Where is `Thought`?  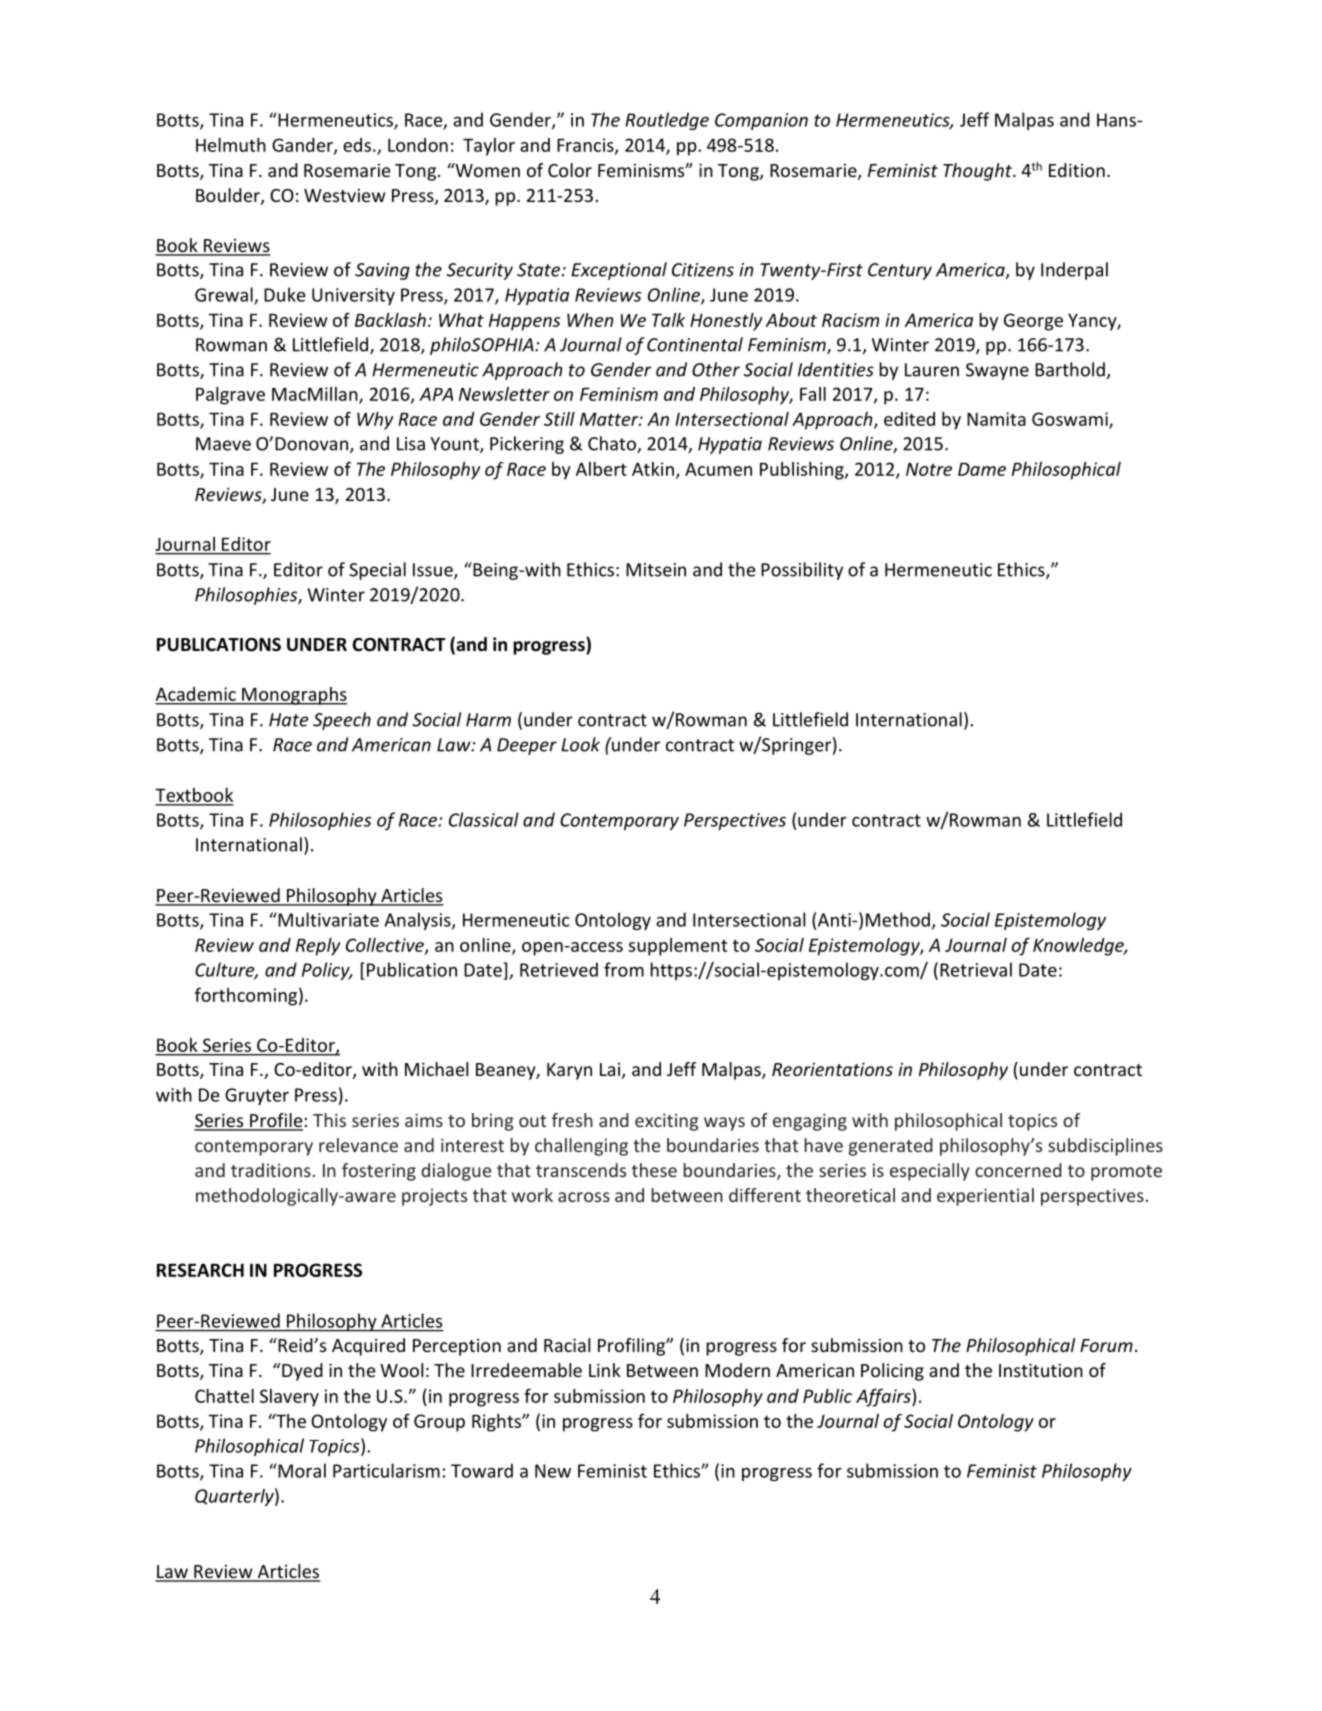 Thought is located at coordinates (978, 172).
